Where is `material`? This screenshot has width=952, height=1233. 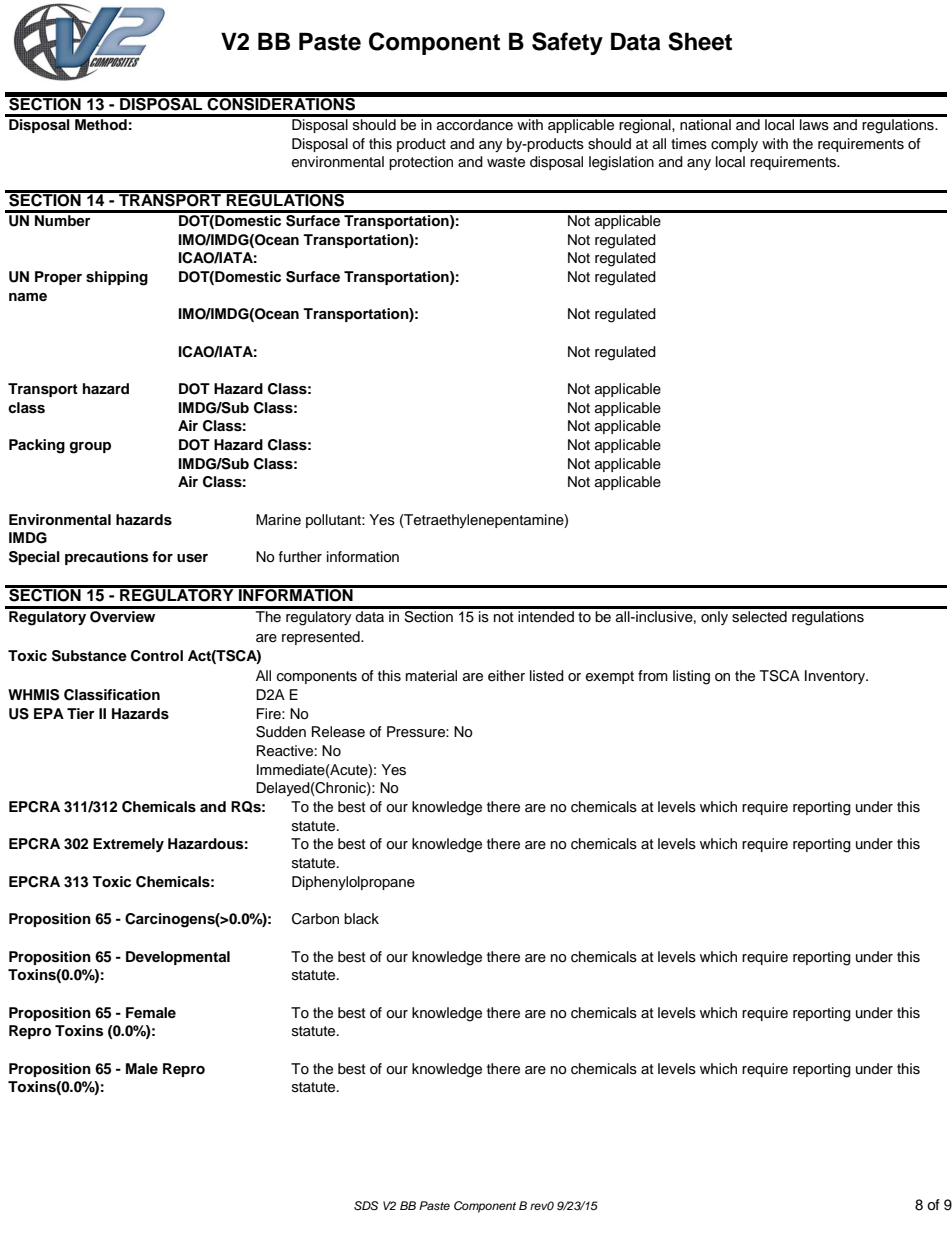
material is located at coordinates (431, 675).
